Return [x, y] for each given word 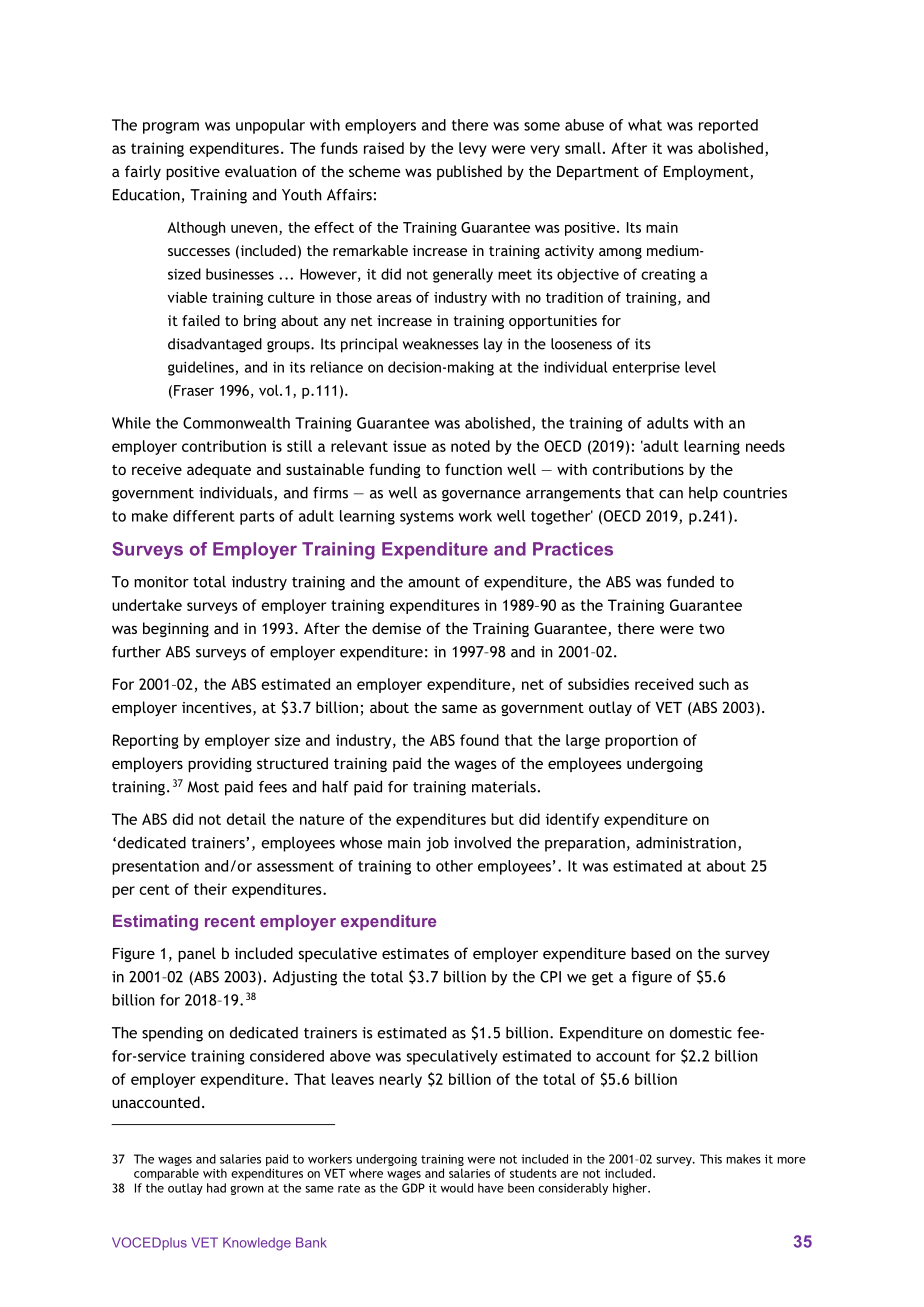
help [703, 494]
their [210, 889]
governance [481, 496]
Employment [707, 172]
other [454, 866]
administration [686, 843]
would [456, 1188]
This [711, 1159]
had [216, 1188]
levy [473, 149]
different [204, 516]
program [171, 128]
